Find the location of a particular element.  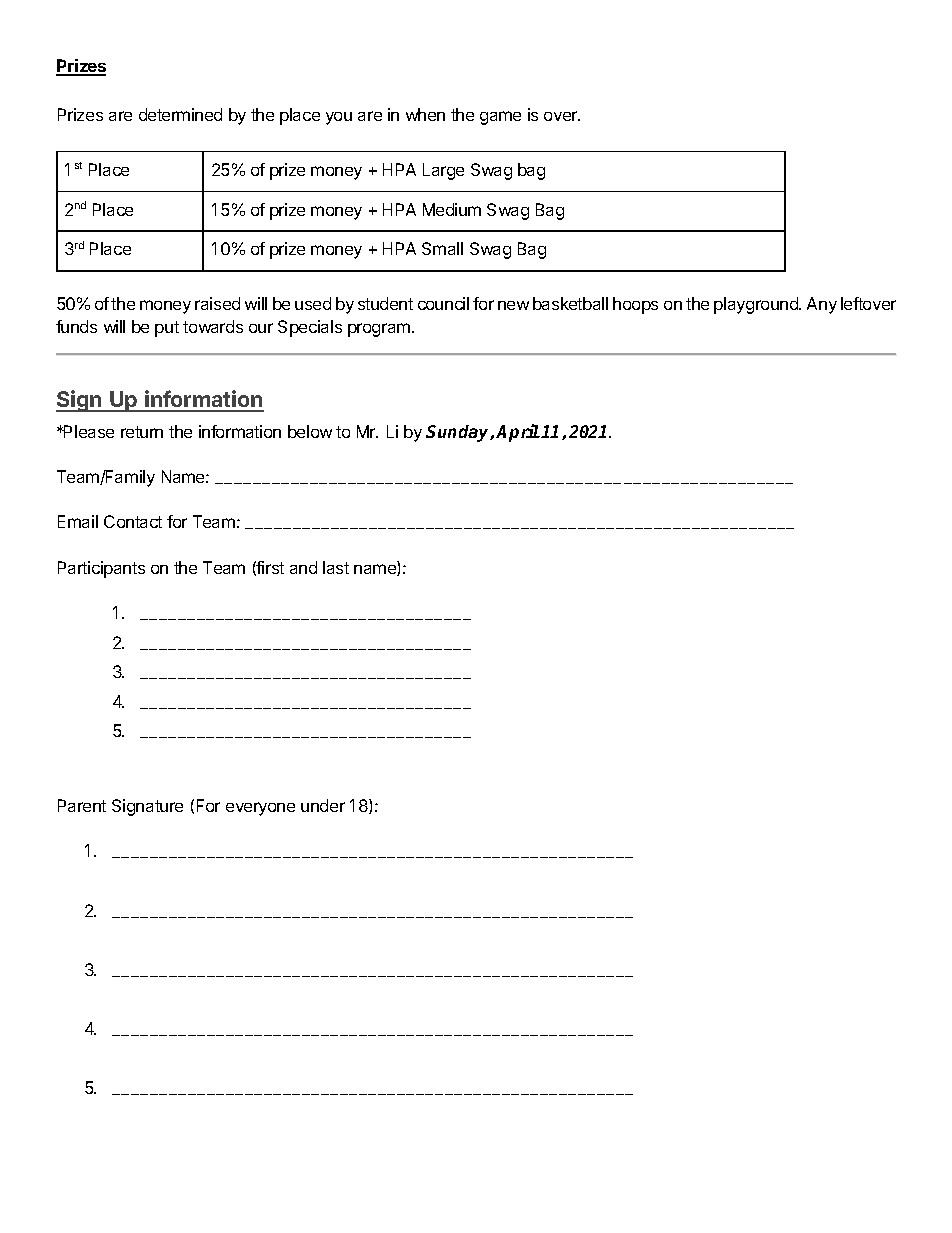

playground is located at coordinates (757, 305).
